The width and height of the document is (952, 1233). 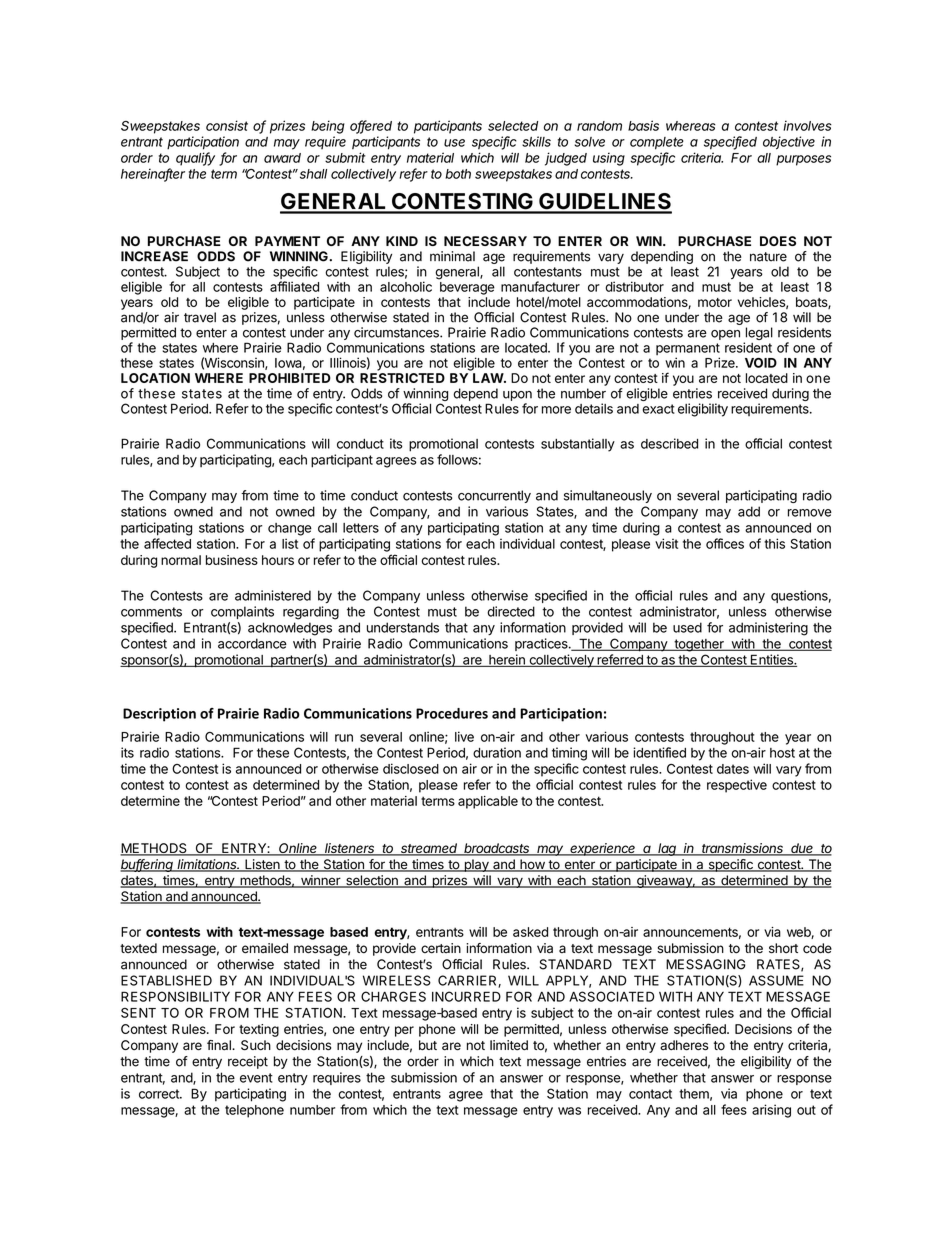 What do you see at coordinates (497, 752) in the document?
I see `duration` at bounding box center [497, 752].
